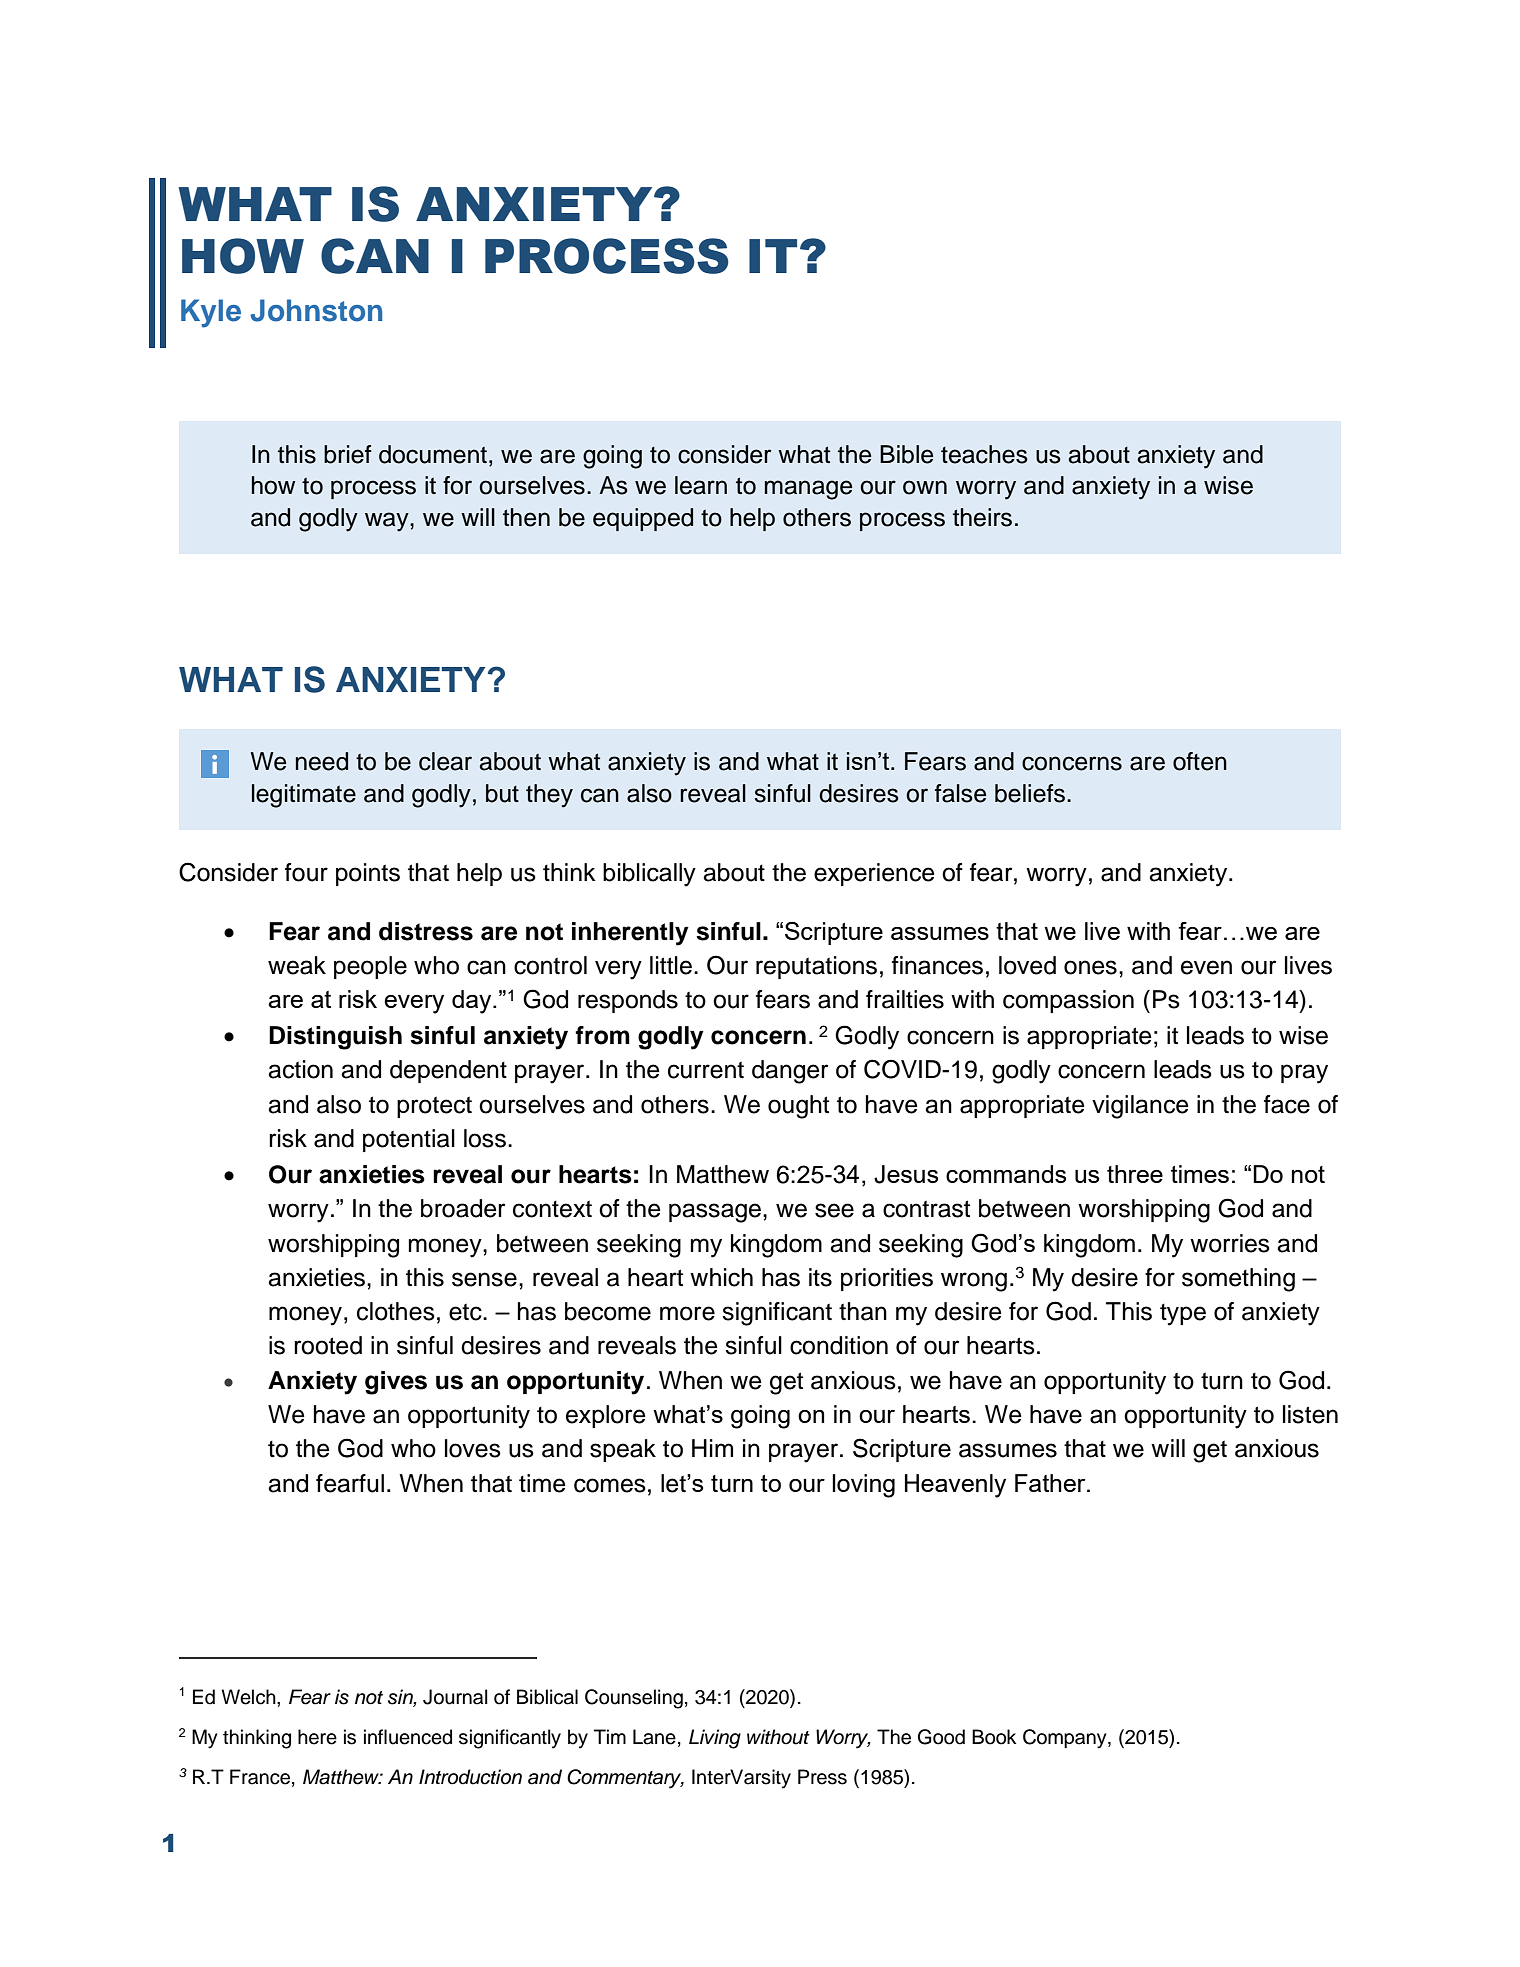 The image size is (1520, 1967). What do you see at coordinates (408, 1737) in the page?
I see `influenced` at bounding box center [408, 1737].
